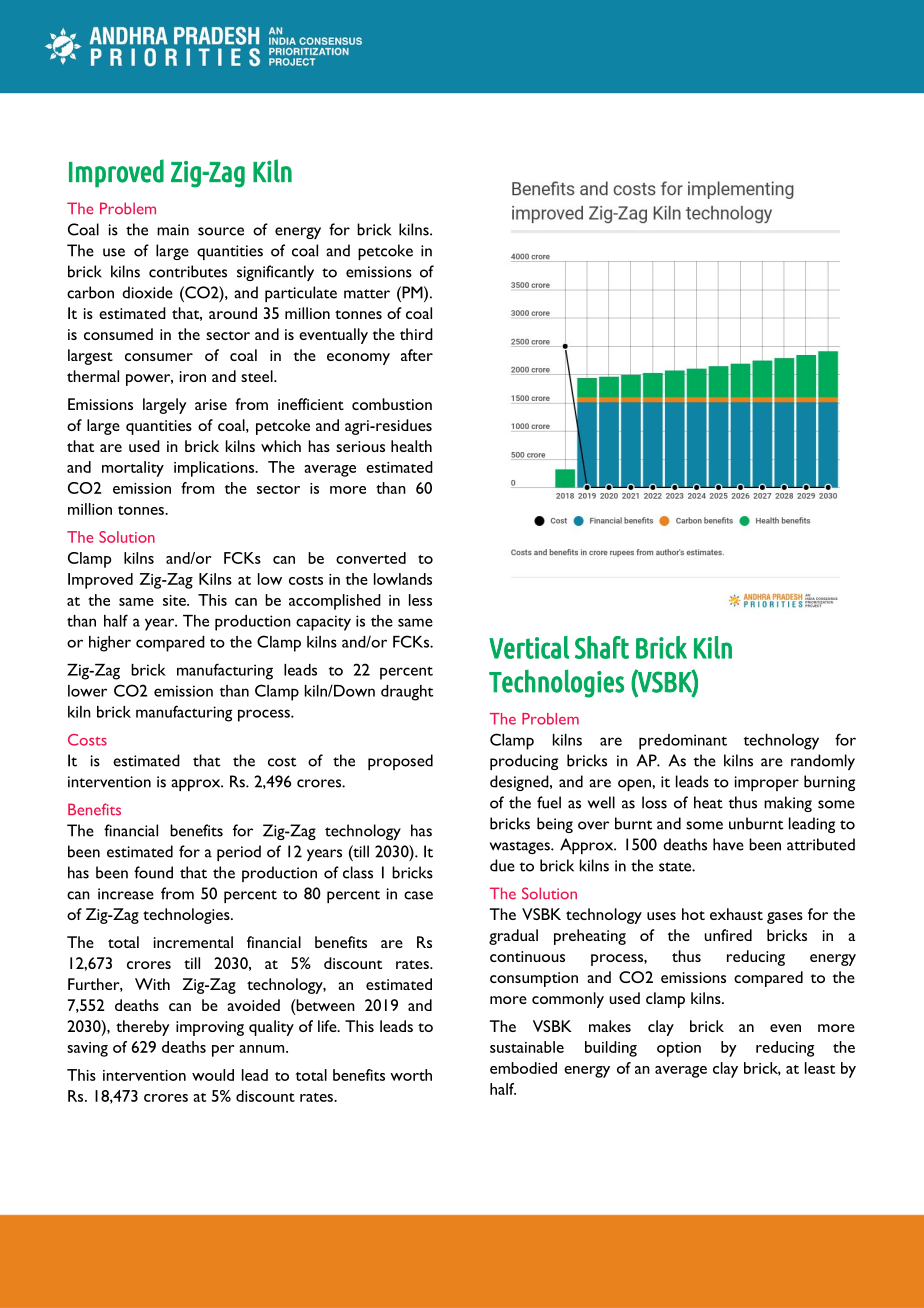  Describe the element at coordinates (416, 334) in the screenshot. I see `third` at that location.
